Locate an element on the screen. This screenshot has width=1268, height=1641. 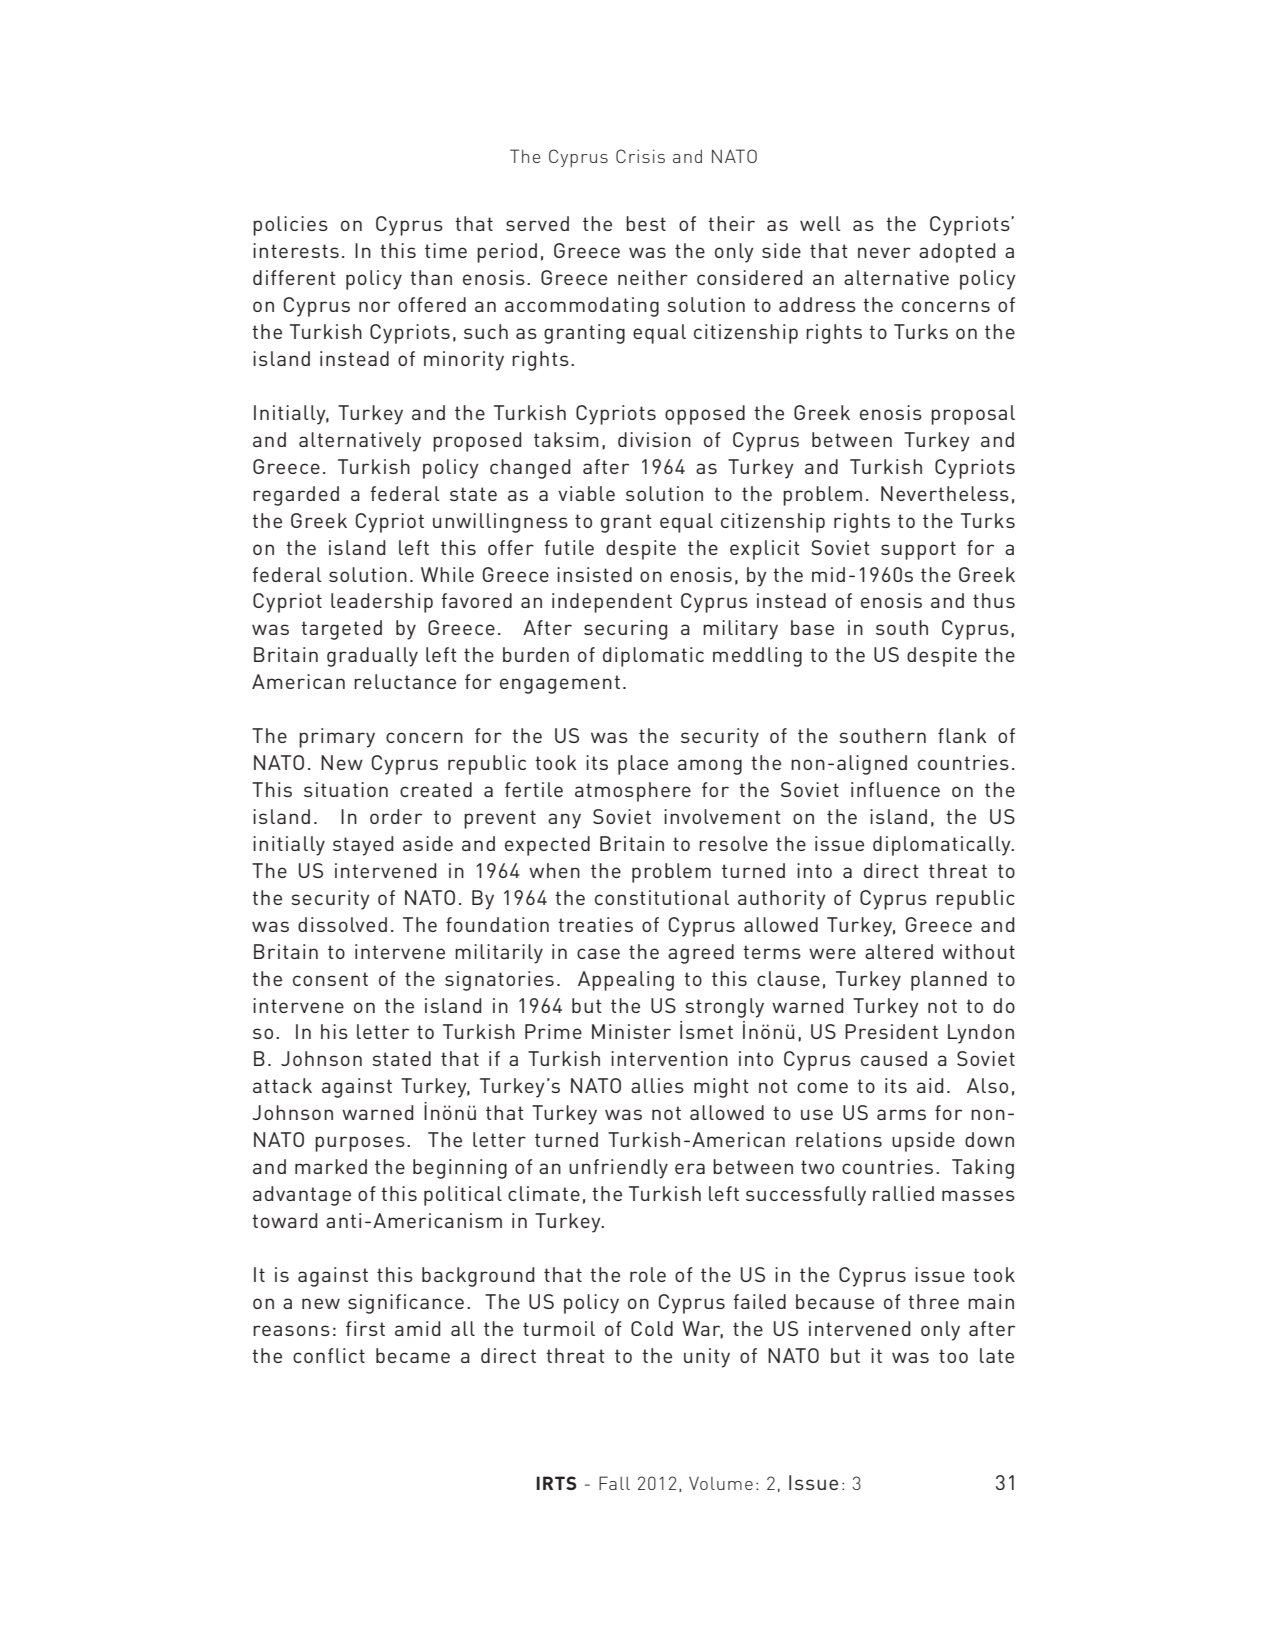
influence is located at coordinates (895, 789).
